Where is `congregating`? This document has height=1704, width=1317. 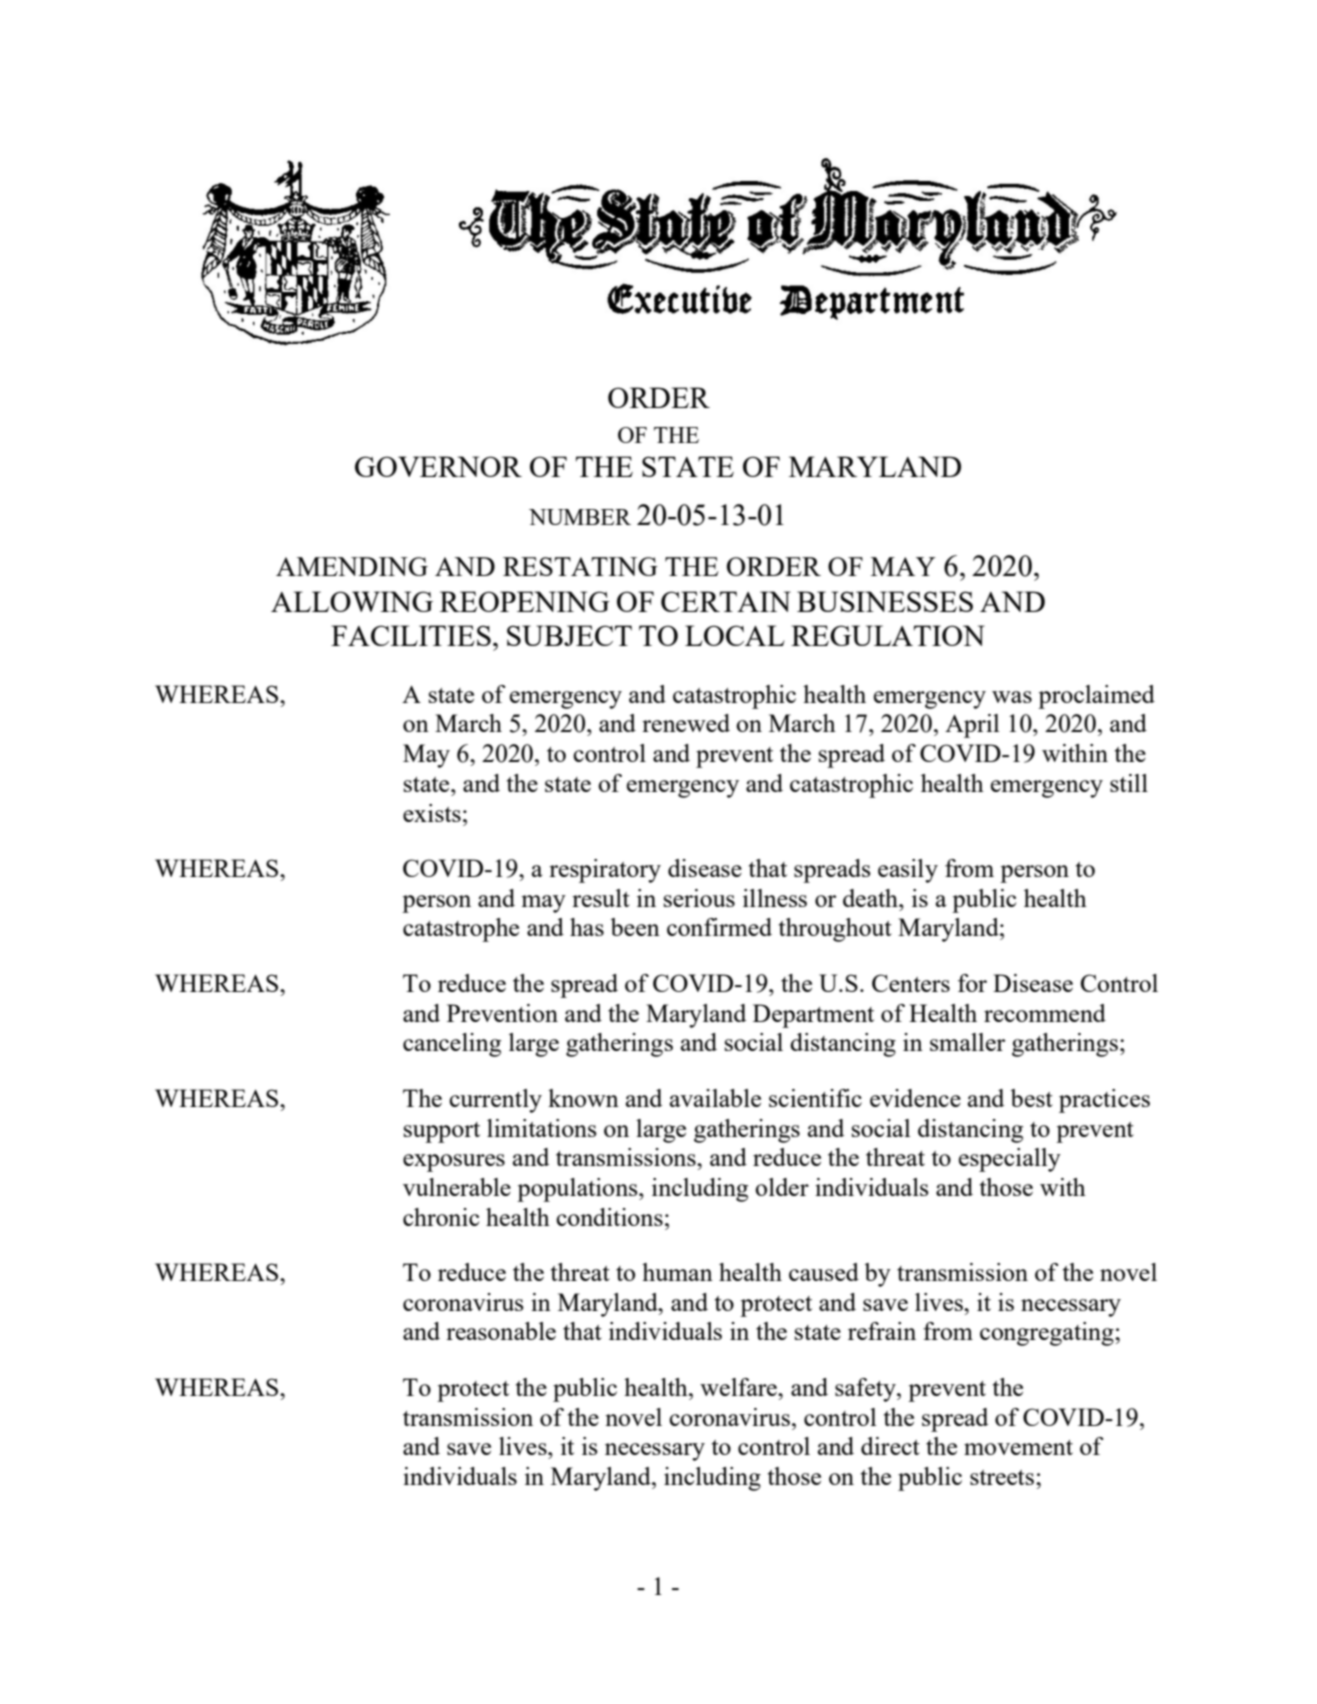
congregating is located at coordinates (1048, 1334).
